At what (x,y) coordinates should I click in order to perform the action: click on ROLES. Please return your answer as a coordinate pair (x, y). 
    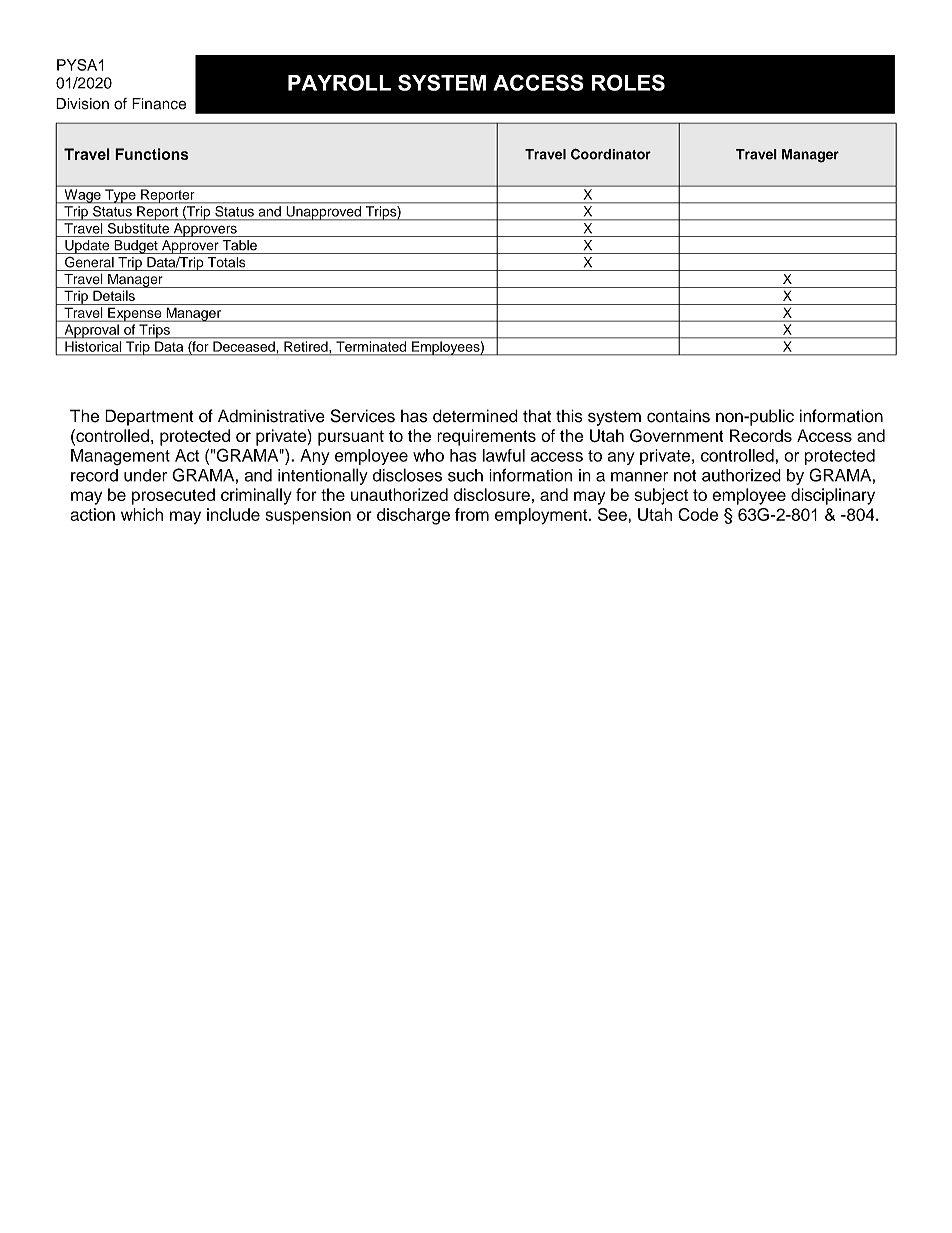
    Looking at the image, I should click on (628, 82).
